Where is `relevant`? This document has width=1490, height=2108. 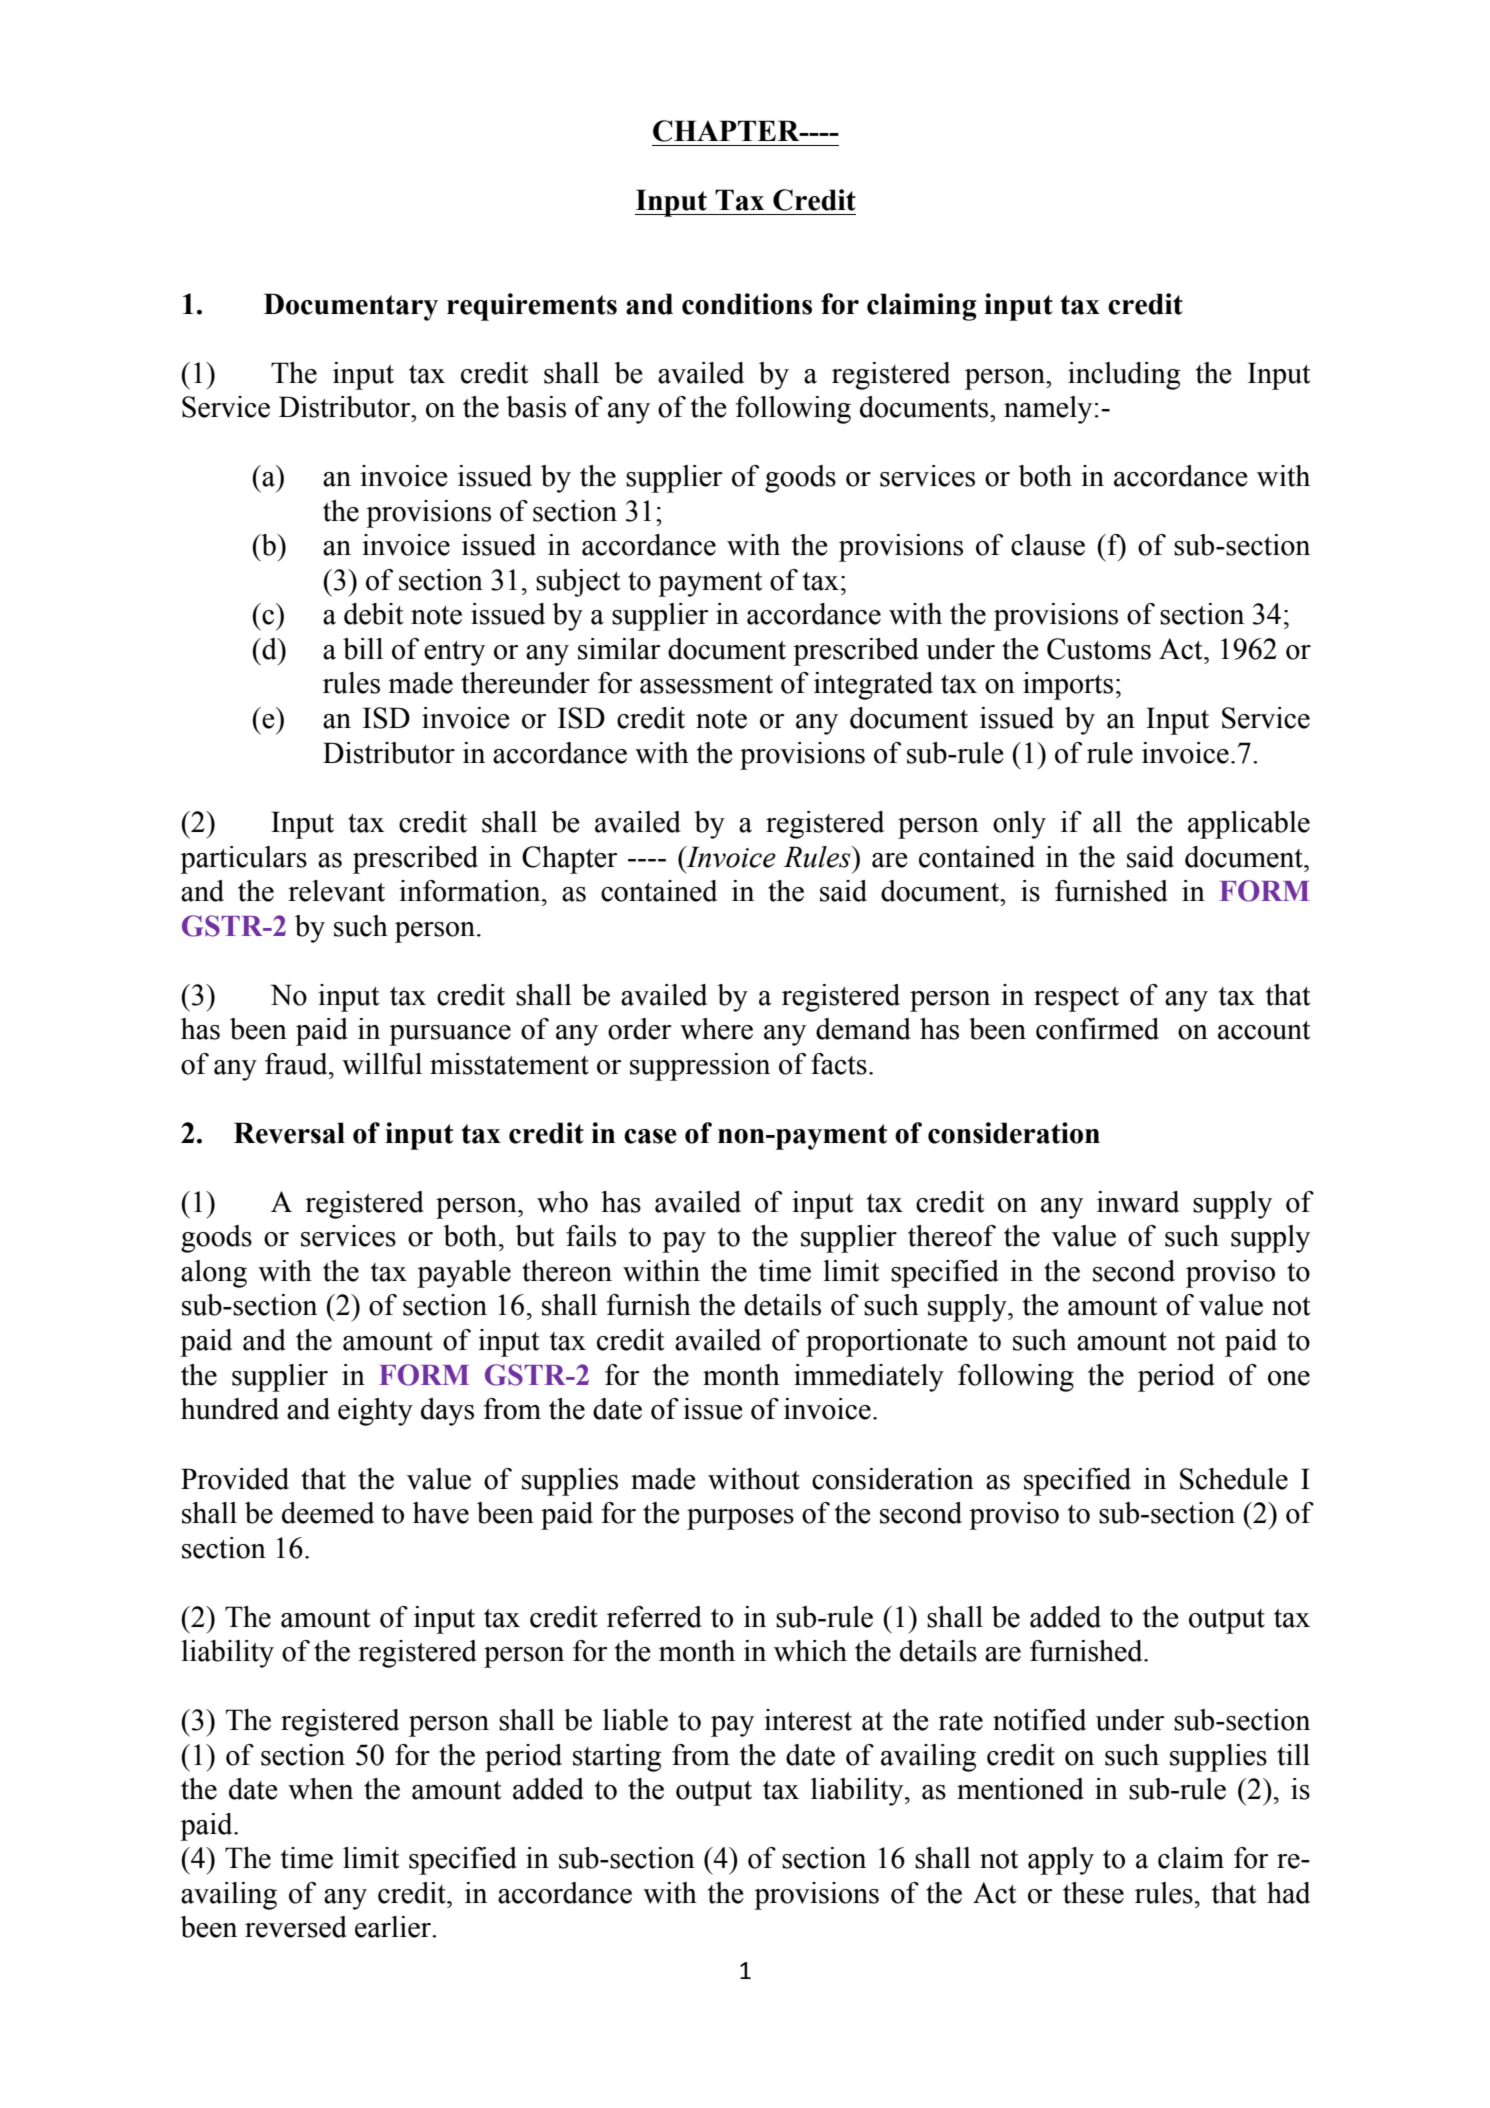 relevant is located at coordinates (336, 891).
